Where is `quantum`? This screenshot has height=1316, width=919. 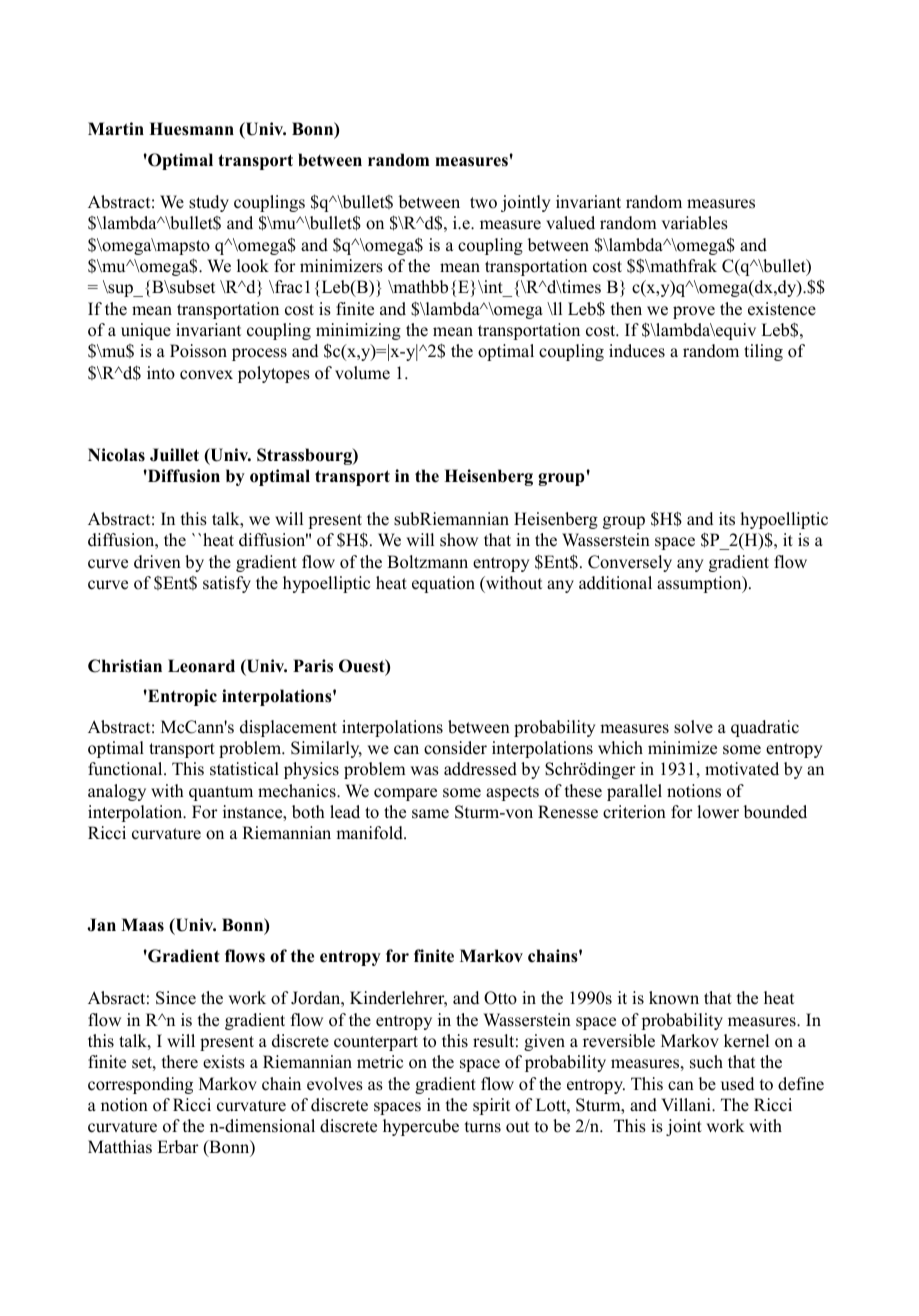 quantum is located at coordinates (221, 793).
